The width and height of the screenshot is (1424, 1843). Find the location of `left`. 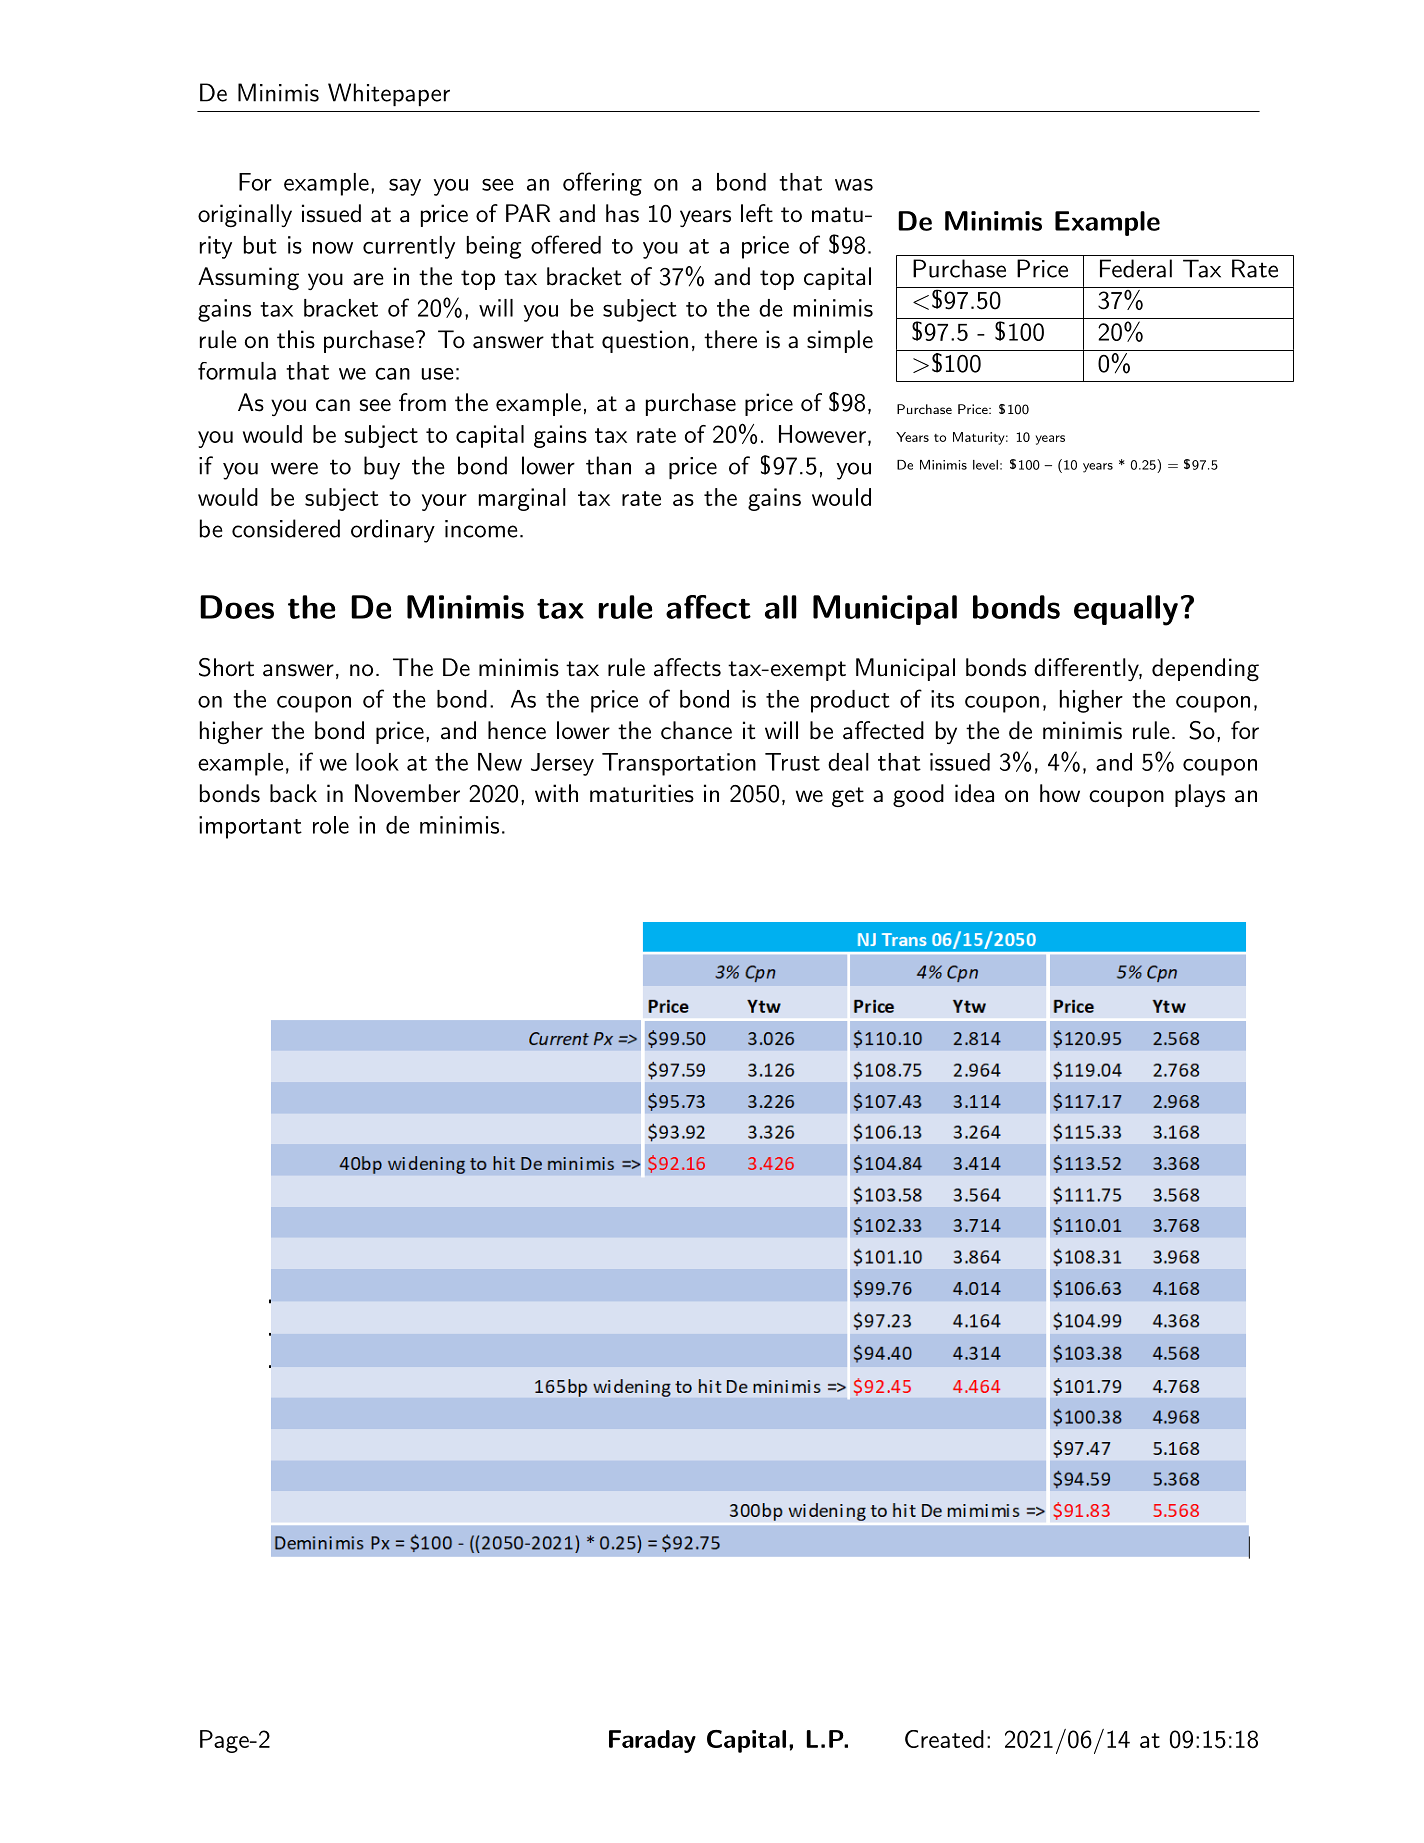

left is located at coordinates (757, 213).
